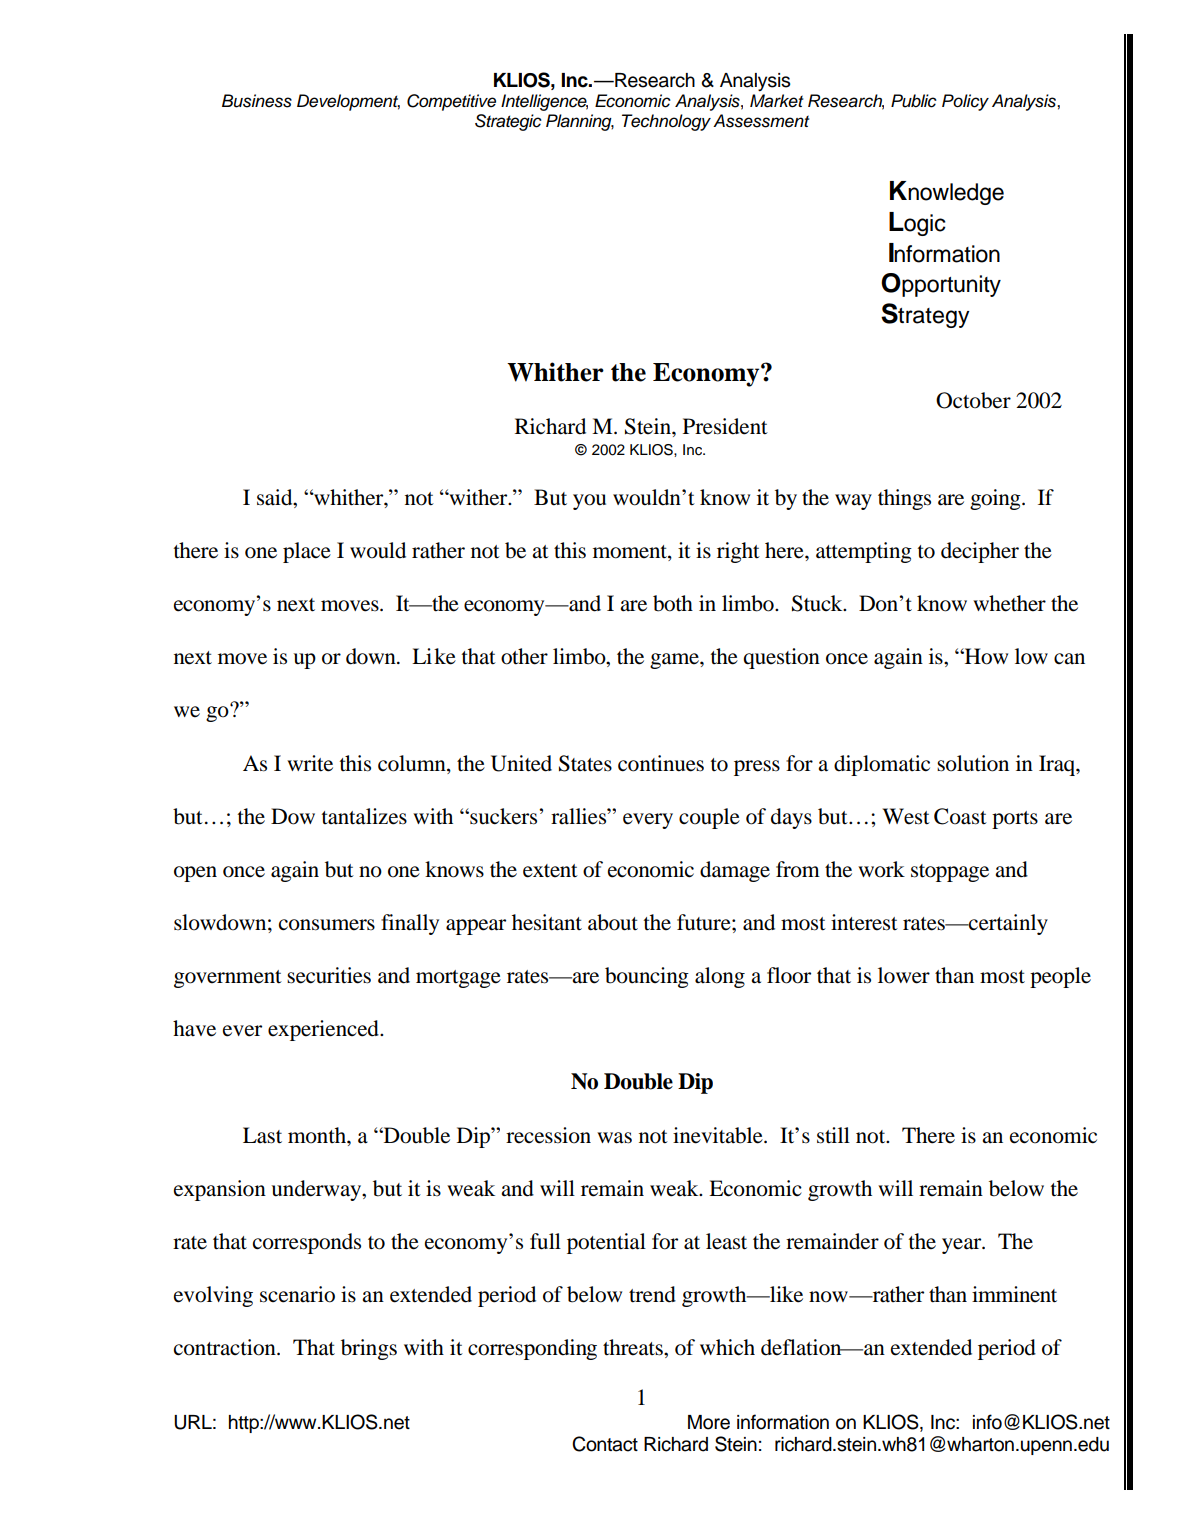 The height and width of the screenshot is (1525, 1179). I want to click on write, so click(310, 763).
